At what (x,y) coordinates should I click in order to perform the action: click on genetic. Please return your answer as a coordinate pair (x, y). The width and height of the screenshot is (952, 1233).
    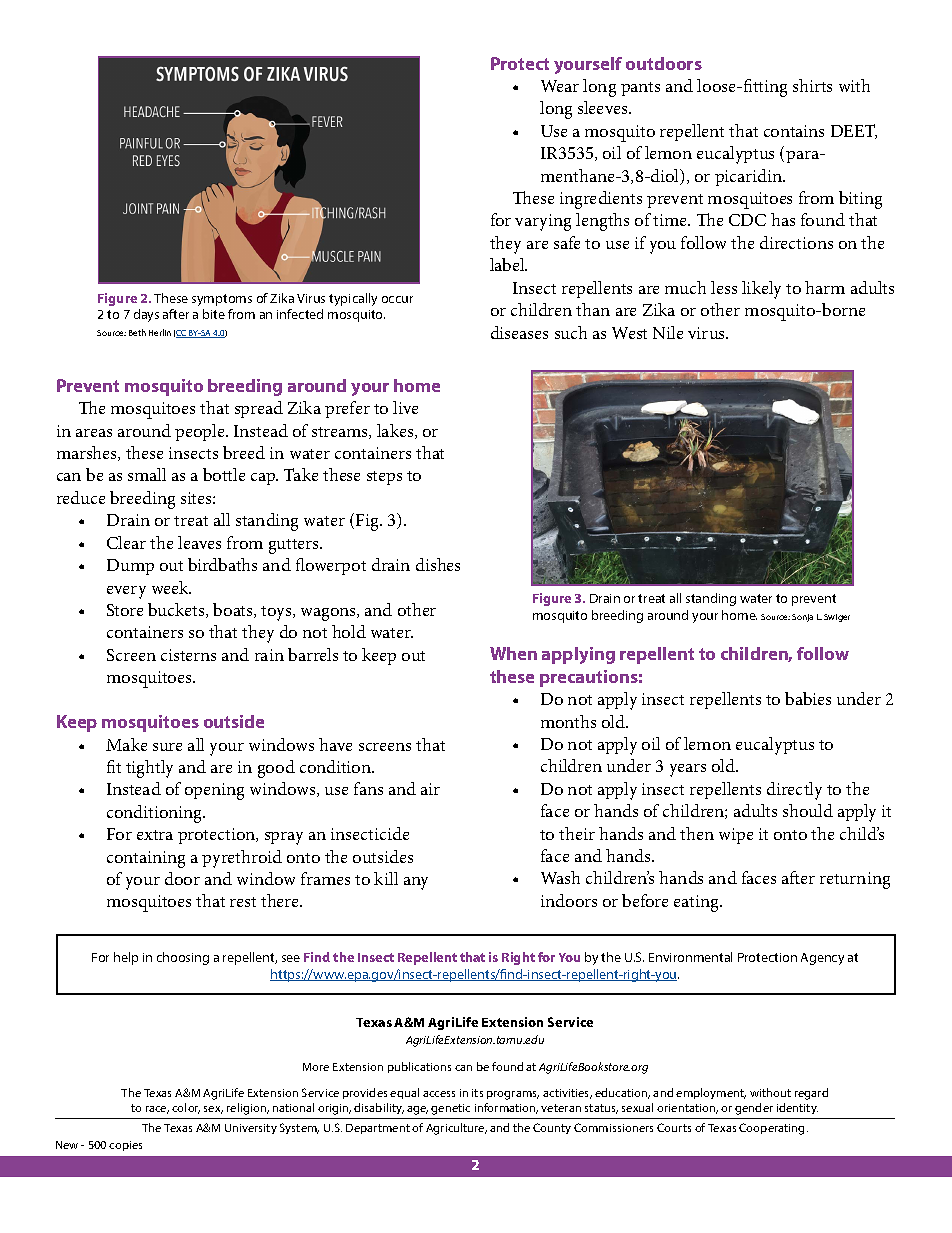
    Looking at the image, I should click on (450, 1109).
